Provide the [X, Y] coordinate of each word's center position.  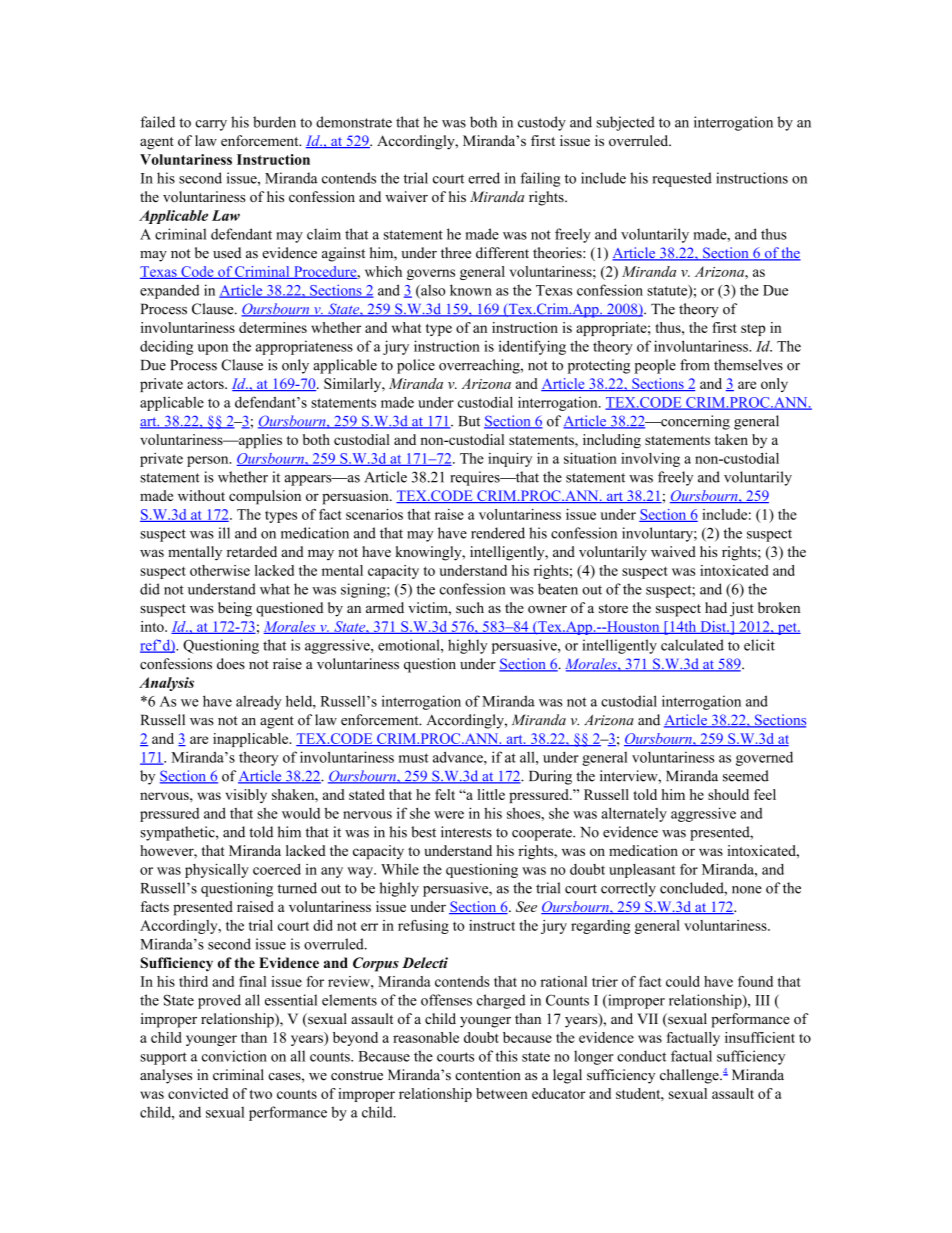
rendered [498, 533]
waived [673, 551]
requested [682, 179]
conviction [234, 1056]
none [747, 890]
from [695, 365]
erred [484, 178]
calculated [692, 645]
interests [466, 832]
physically [217, 870]
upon [213, 349]
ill [224, 533]
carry [211, 125]
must [414, 758]
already [258, 702]
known [471, 290]
